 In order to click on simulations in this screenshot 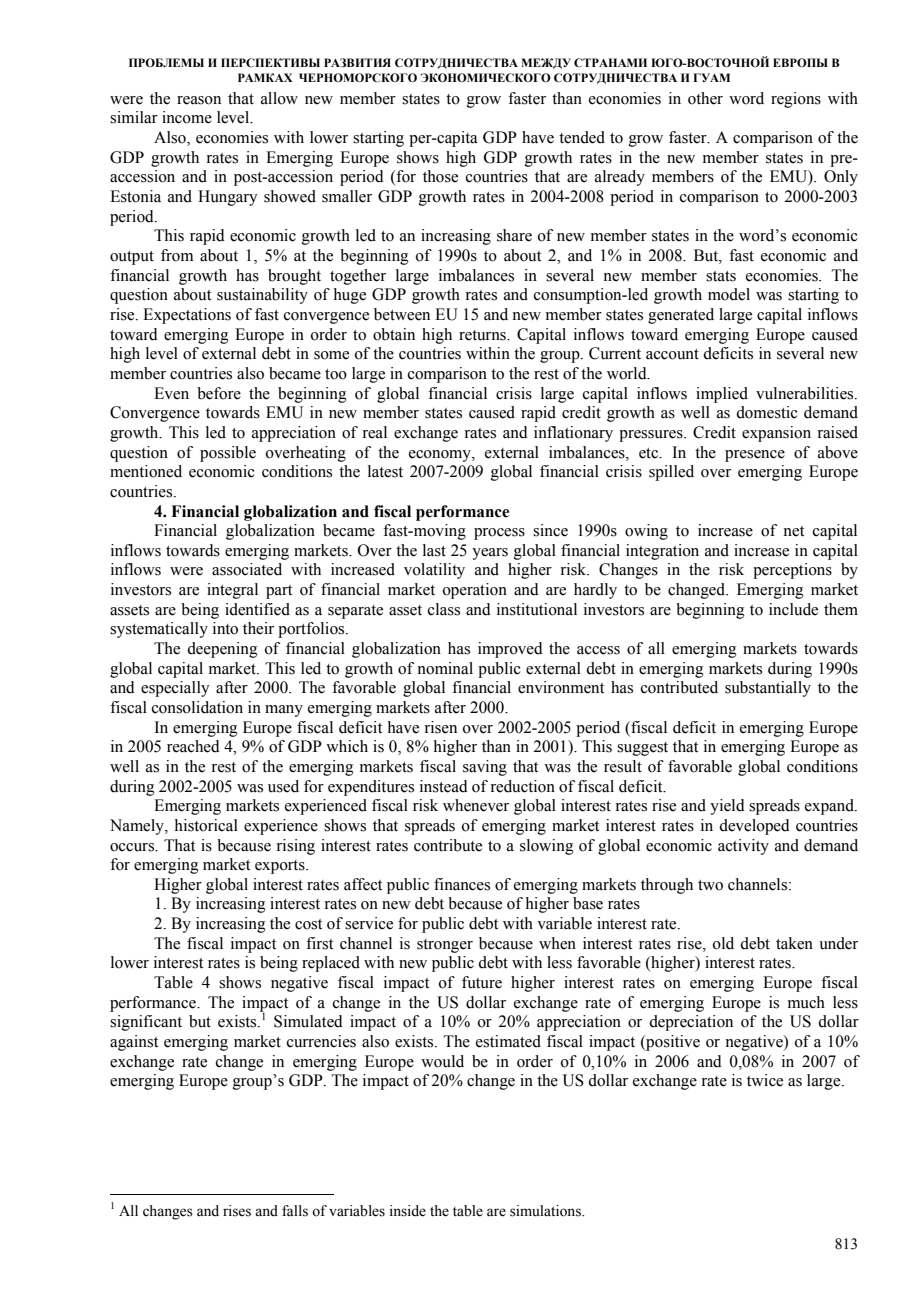, I will do `click(546, 1211)`.
